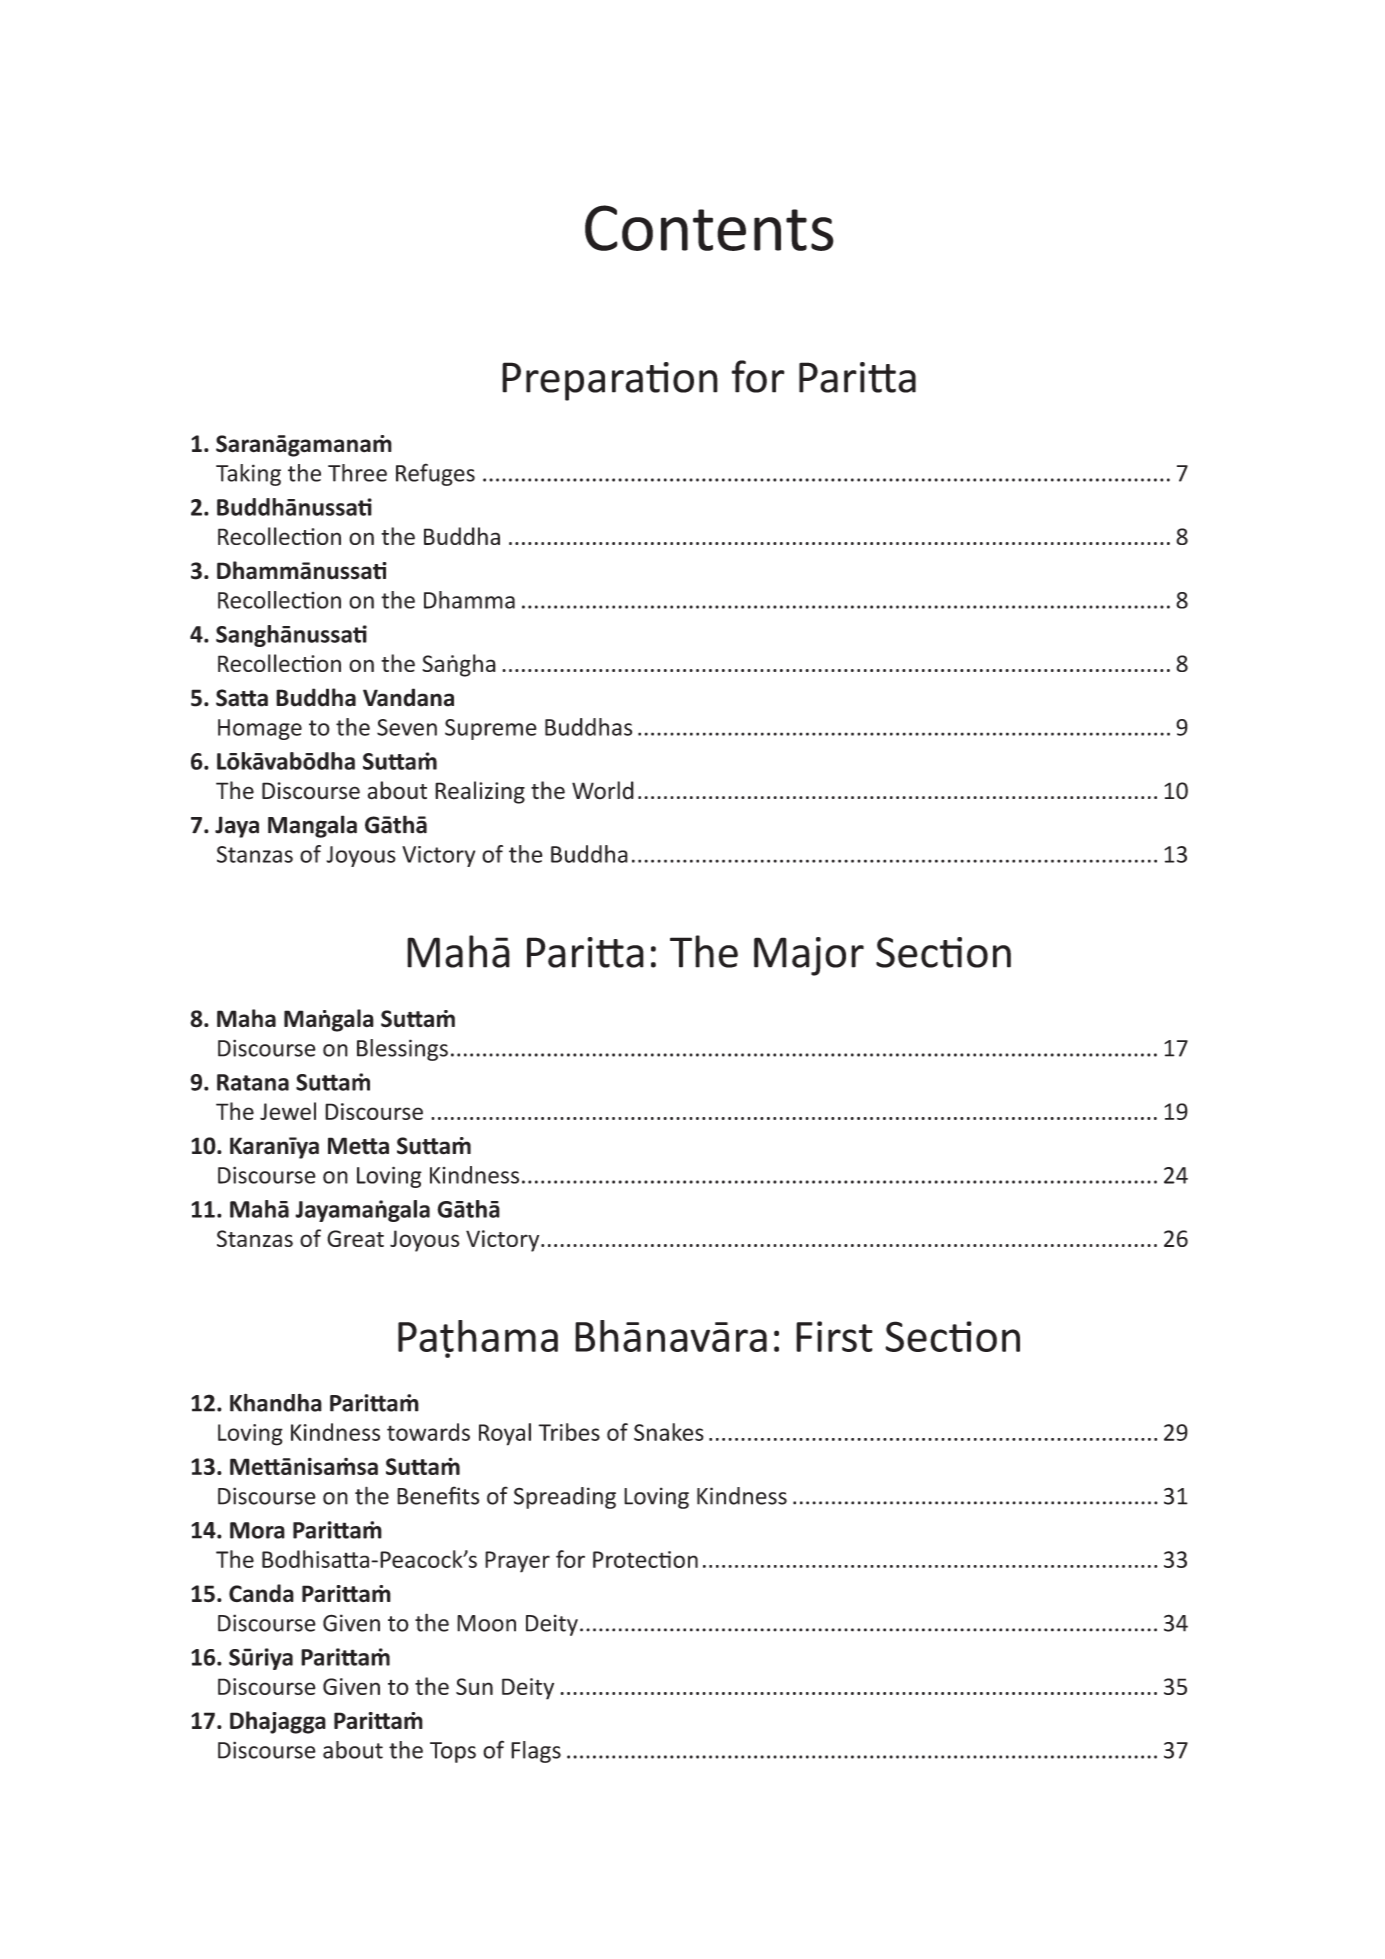  I want to click on Homage, so click(260, 729).
